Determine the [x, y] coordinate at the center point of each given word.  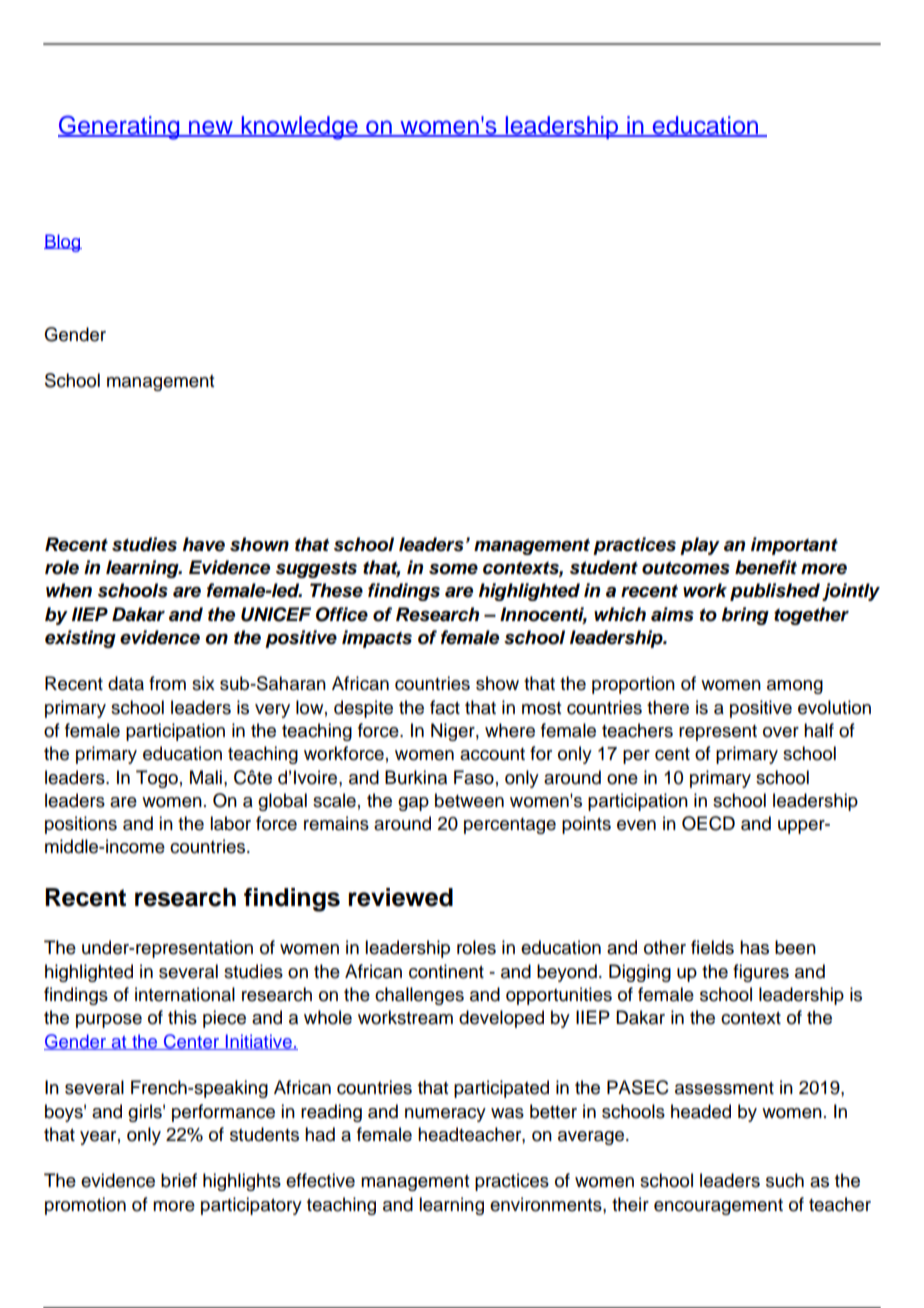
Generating [120, 127]
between [469, 800]
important [794, 546]
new [211, 128]
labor [230, 823]
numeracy [445, 1115]
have [204, 544]
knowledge [299, 128]
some [453, 569]
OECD [708, 823]
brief [179, 1180]
